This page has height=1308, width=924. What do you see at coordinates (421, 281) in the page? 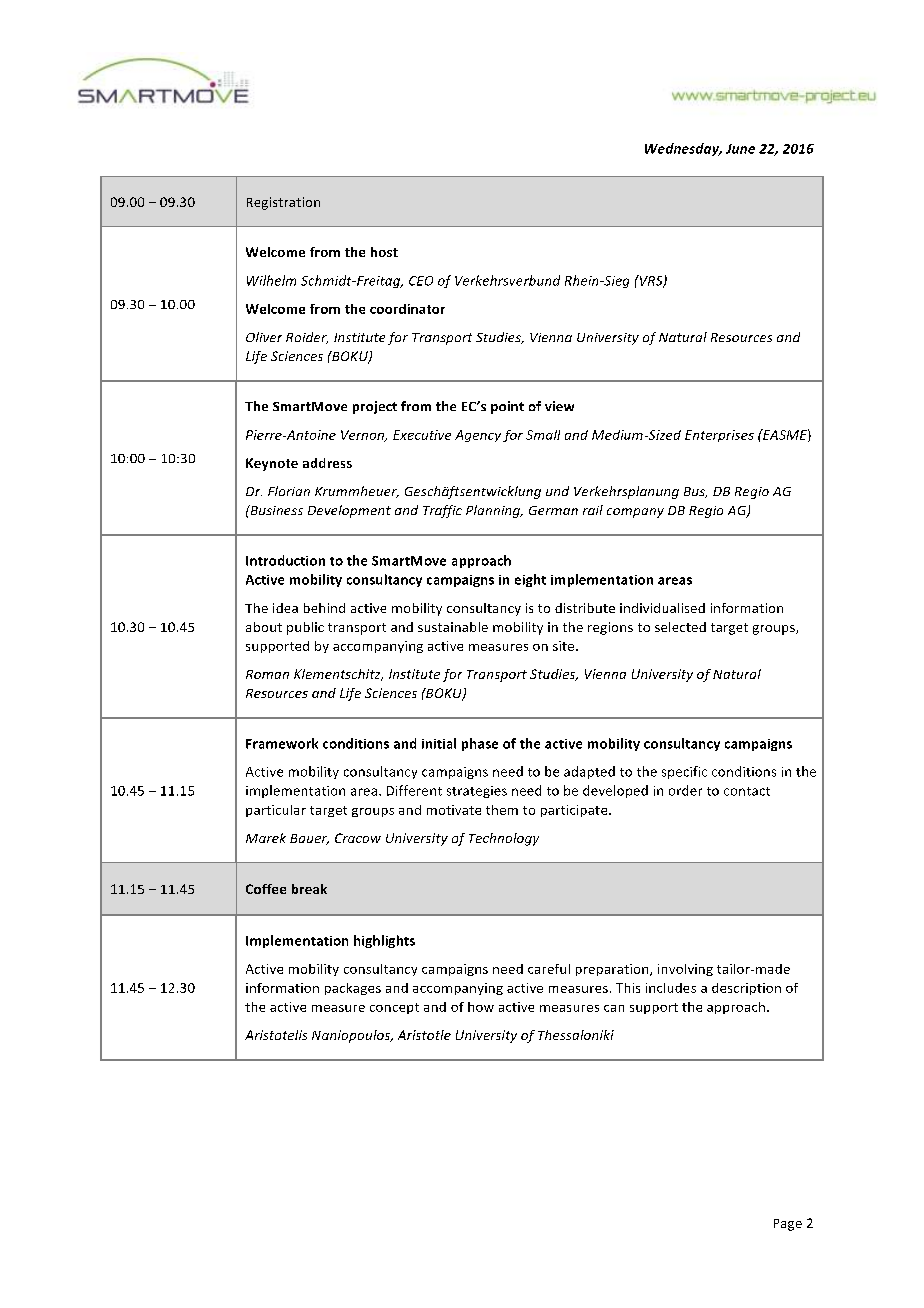
I see `CEO` at bounding box center [421, 281].
